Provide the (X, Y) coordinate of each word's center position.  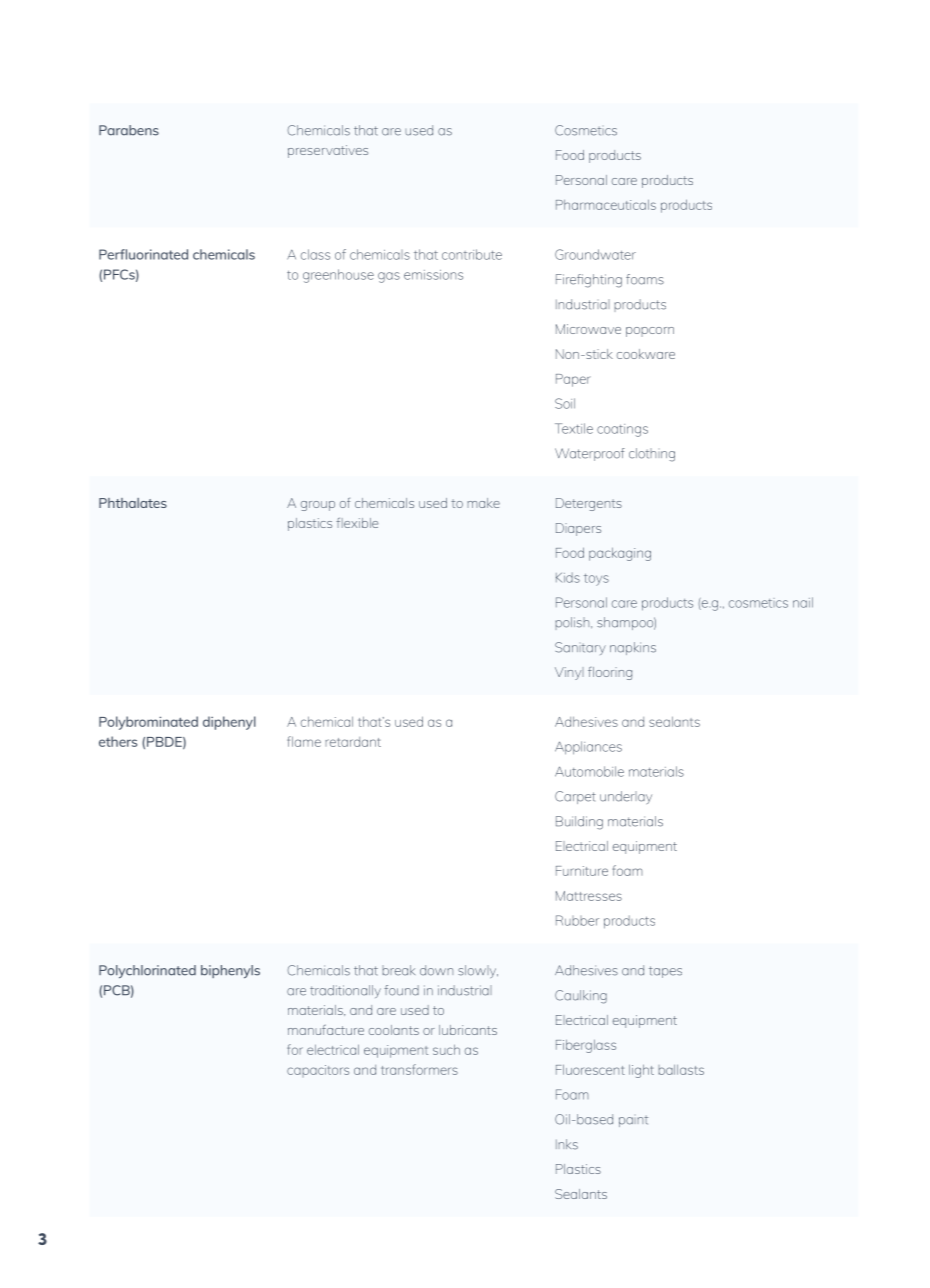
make (483, 503)
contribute (472, 254)
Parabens (129, 130)
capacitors (318, 1071)
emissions (433, 275)
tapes (665, 972)
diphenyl (229, 723)
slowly (478, 971)
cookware (646, 354)
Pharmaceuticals (606, 205)
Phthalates (133, 503)
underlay (626, 797)
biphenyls (230, 972)
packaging (620, 554)
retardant (353, 742)
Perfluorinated (143, 254)
